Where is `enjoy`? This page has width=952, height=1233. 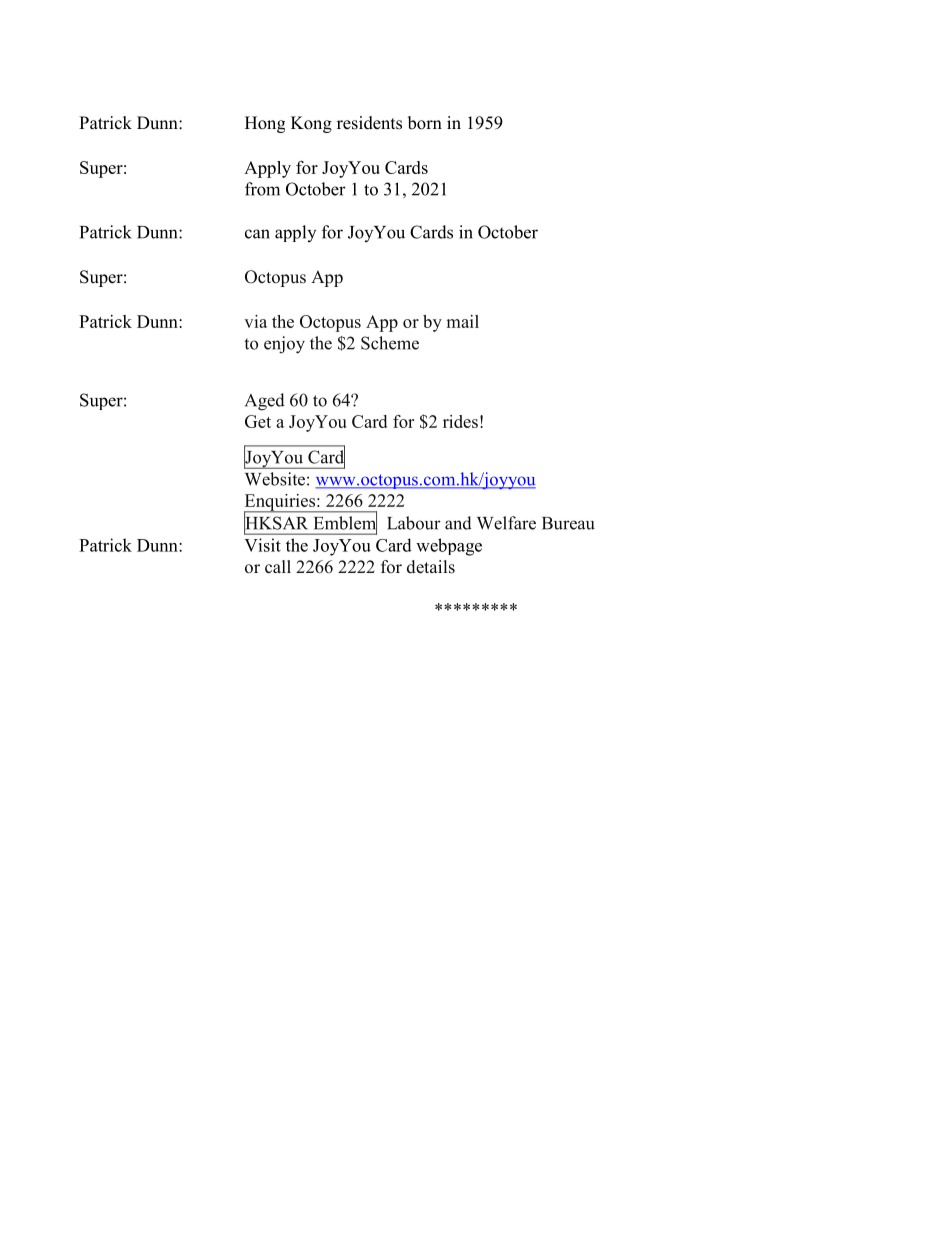 enjoy is located at coordinates (284, 345).
